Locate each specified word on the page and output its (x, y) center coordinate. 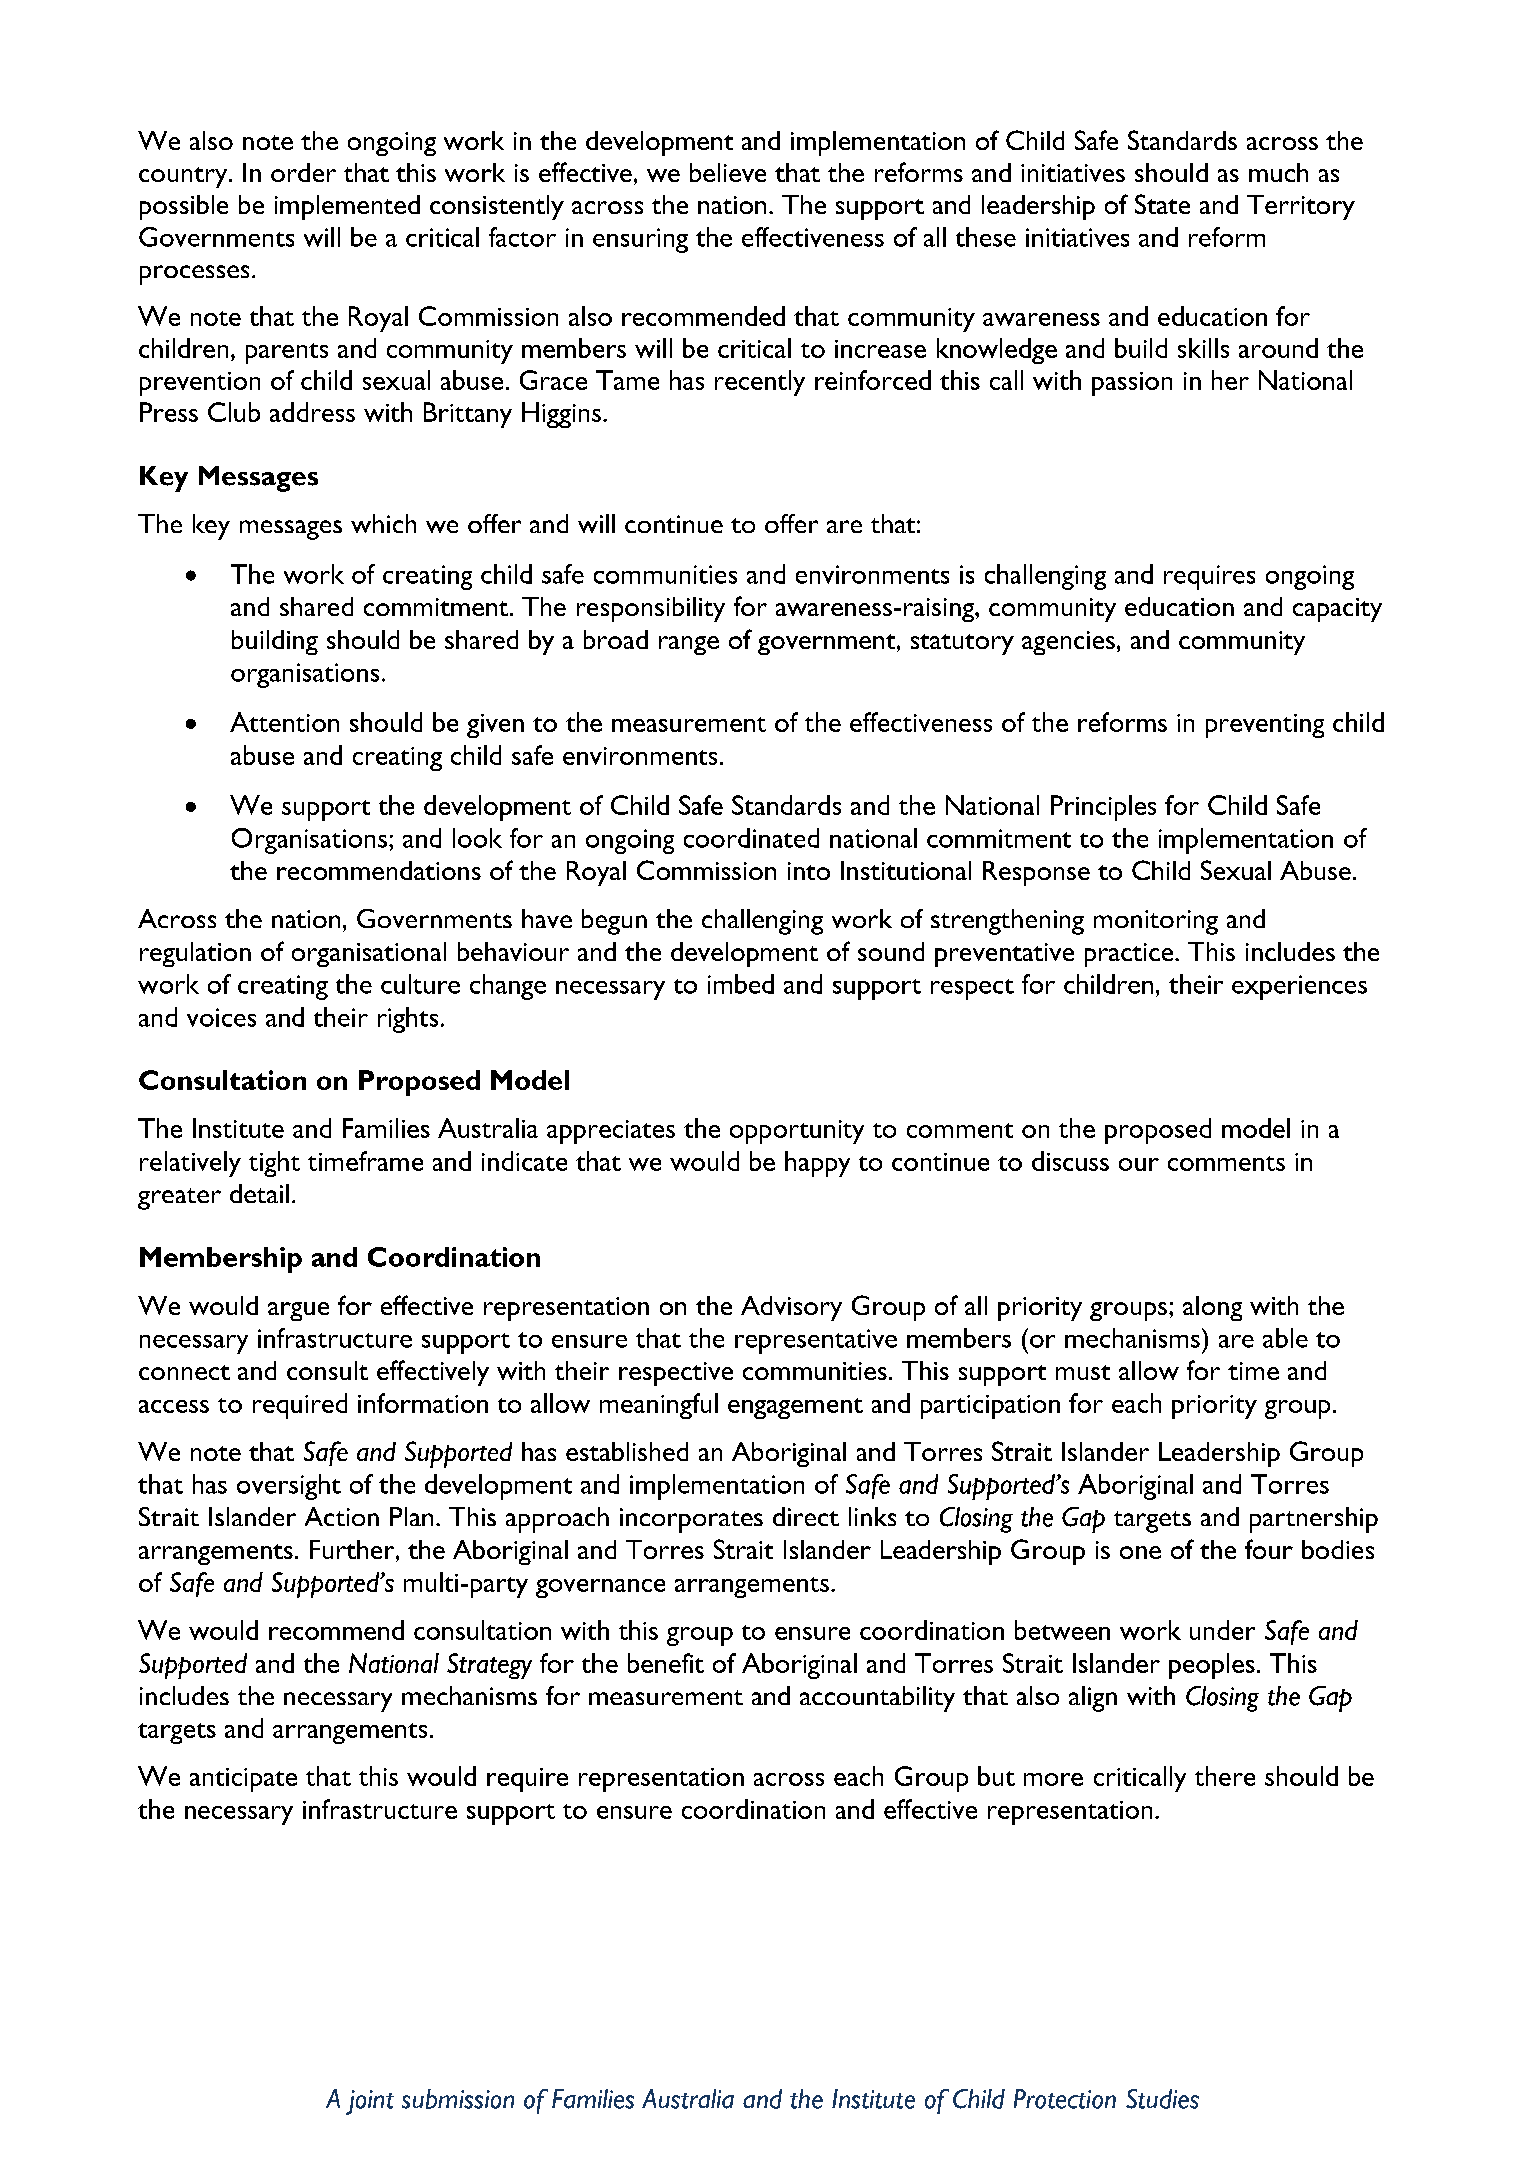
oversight (289, 1487)
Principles (1103, 808)
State (1162, 204)
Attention (284, 722)
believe (728, 172)
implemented (347, 207)
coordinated (751, 838)
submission (458, 2099)
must (1083, 1372)
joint (370, 2102)
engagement (795, 1408)
